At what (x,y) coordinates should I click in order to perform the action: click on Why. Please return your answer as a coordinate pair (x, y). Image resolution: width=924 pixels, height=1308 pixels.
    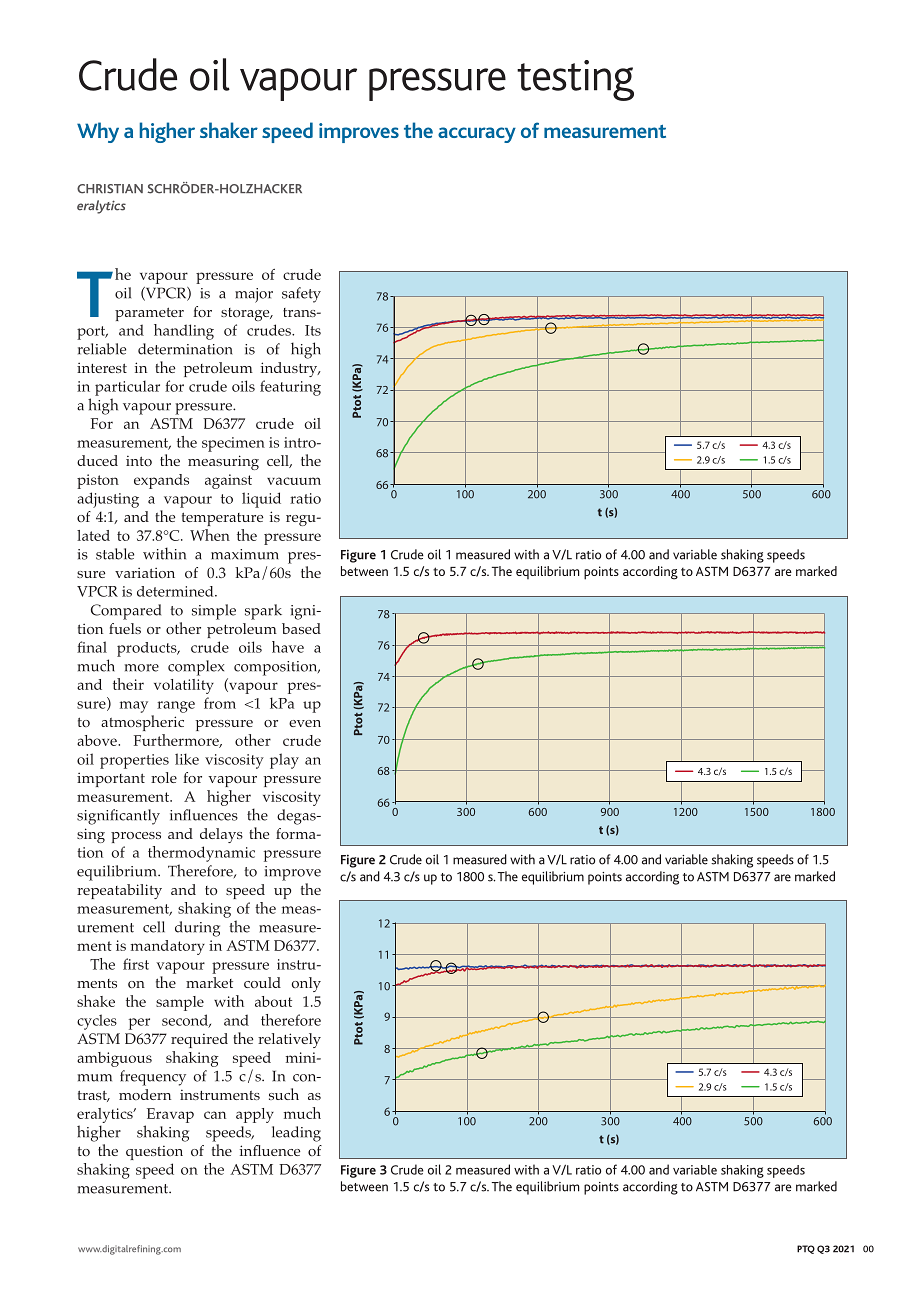
    Looking at the image, I should click on (98, 132).
